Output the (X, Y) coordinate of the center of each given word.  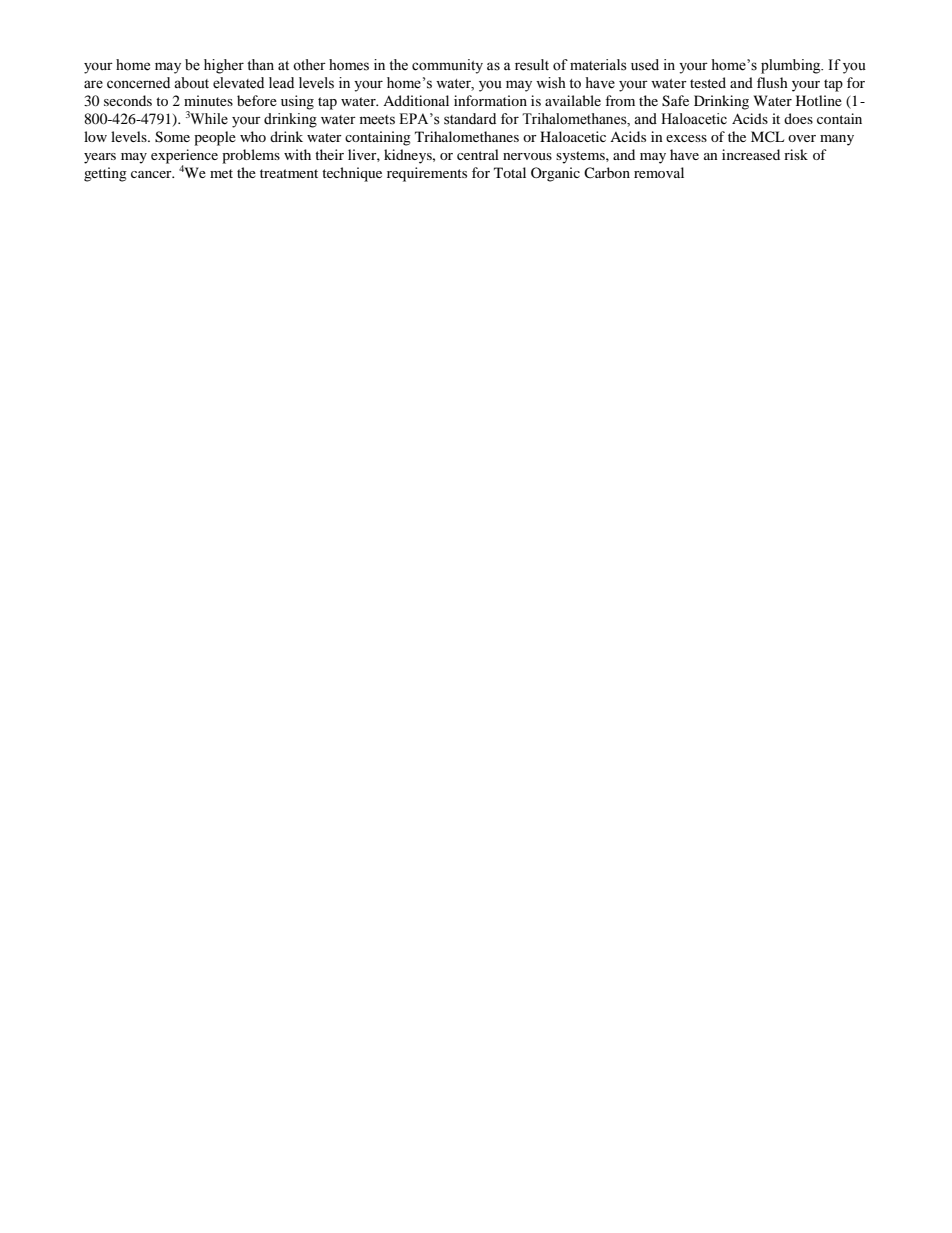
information (490, 100)
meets (377, 120)
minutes (208, 100)
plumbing (792, 66)
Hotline (819, 100)
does (798, 118)
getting (105, 174)
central (478, 154)
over (802, 138)
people (215, 138)
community (447, 66)
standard (470, 119)
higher (224, 66)
